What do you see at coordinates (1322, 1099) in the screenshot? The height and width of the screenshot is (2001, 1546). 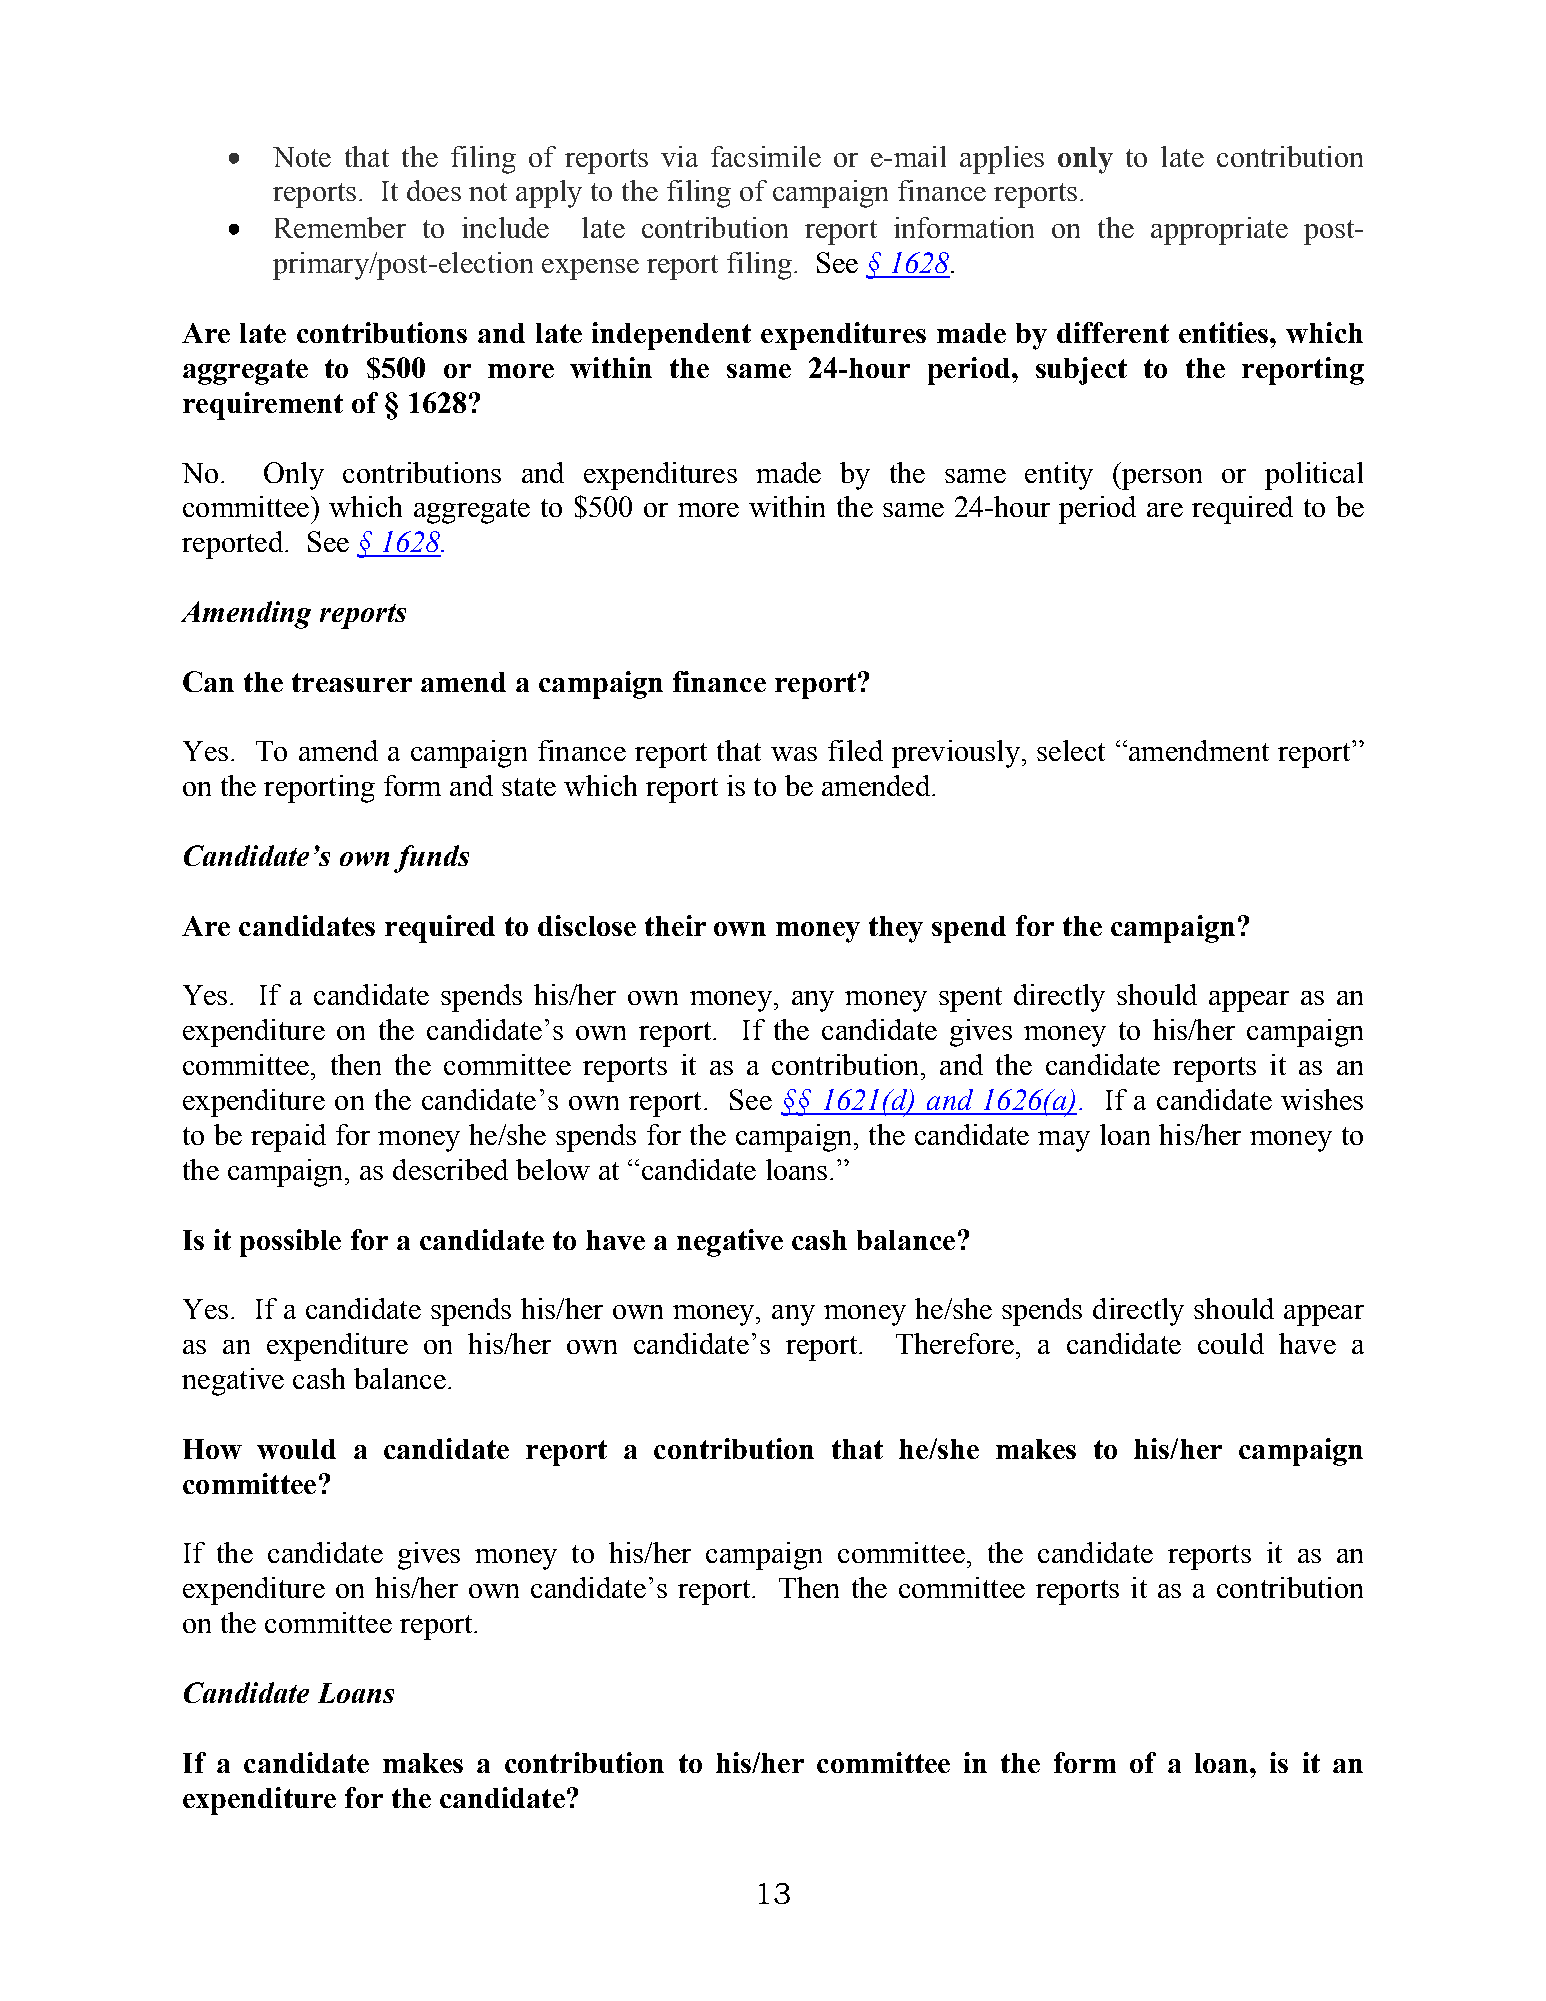 I see `wishes` at bounding box center [1322, 1099].
